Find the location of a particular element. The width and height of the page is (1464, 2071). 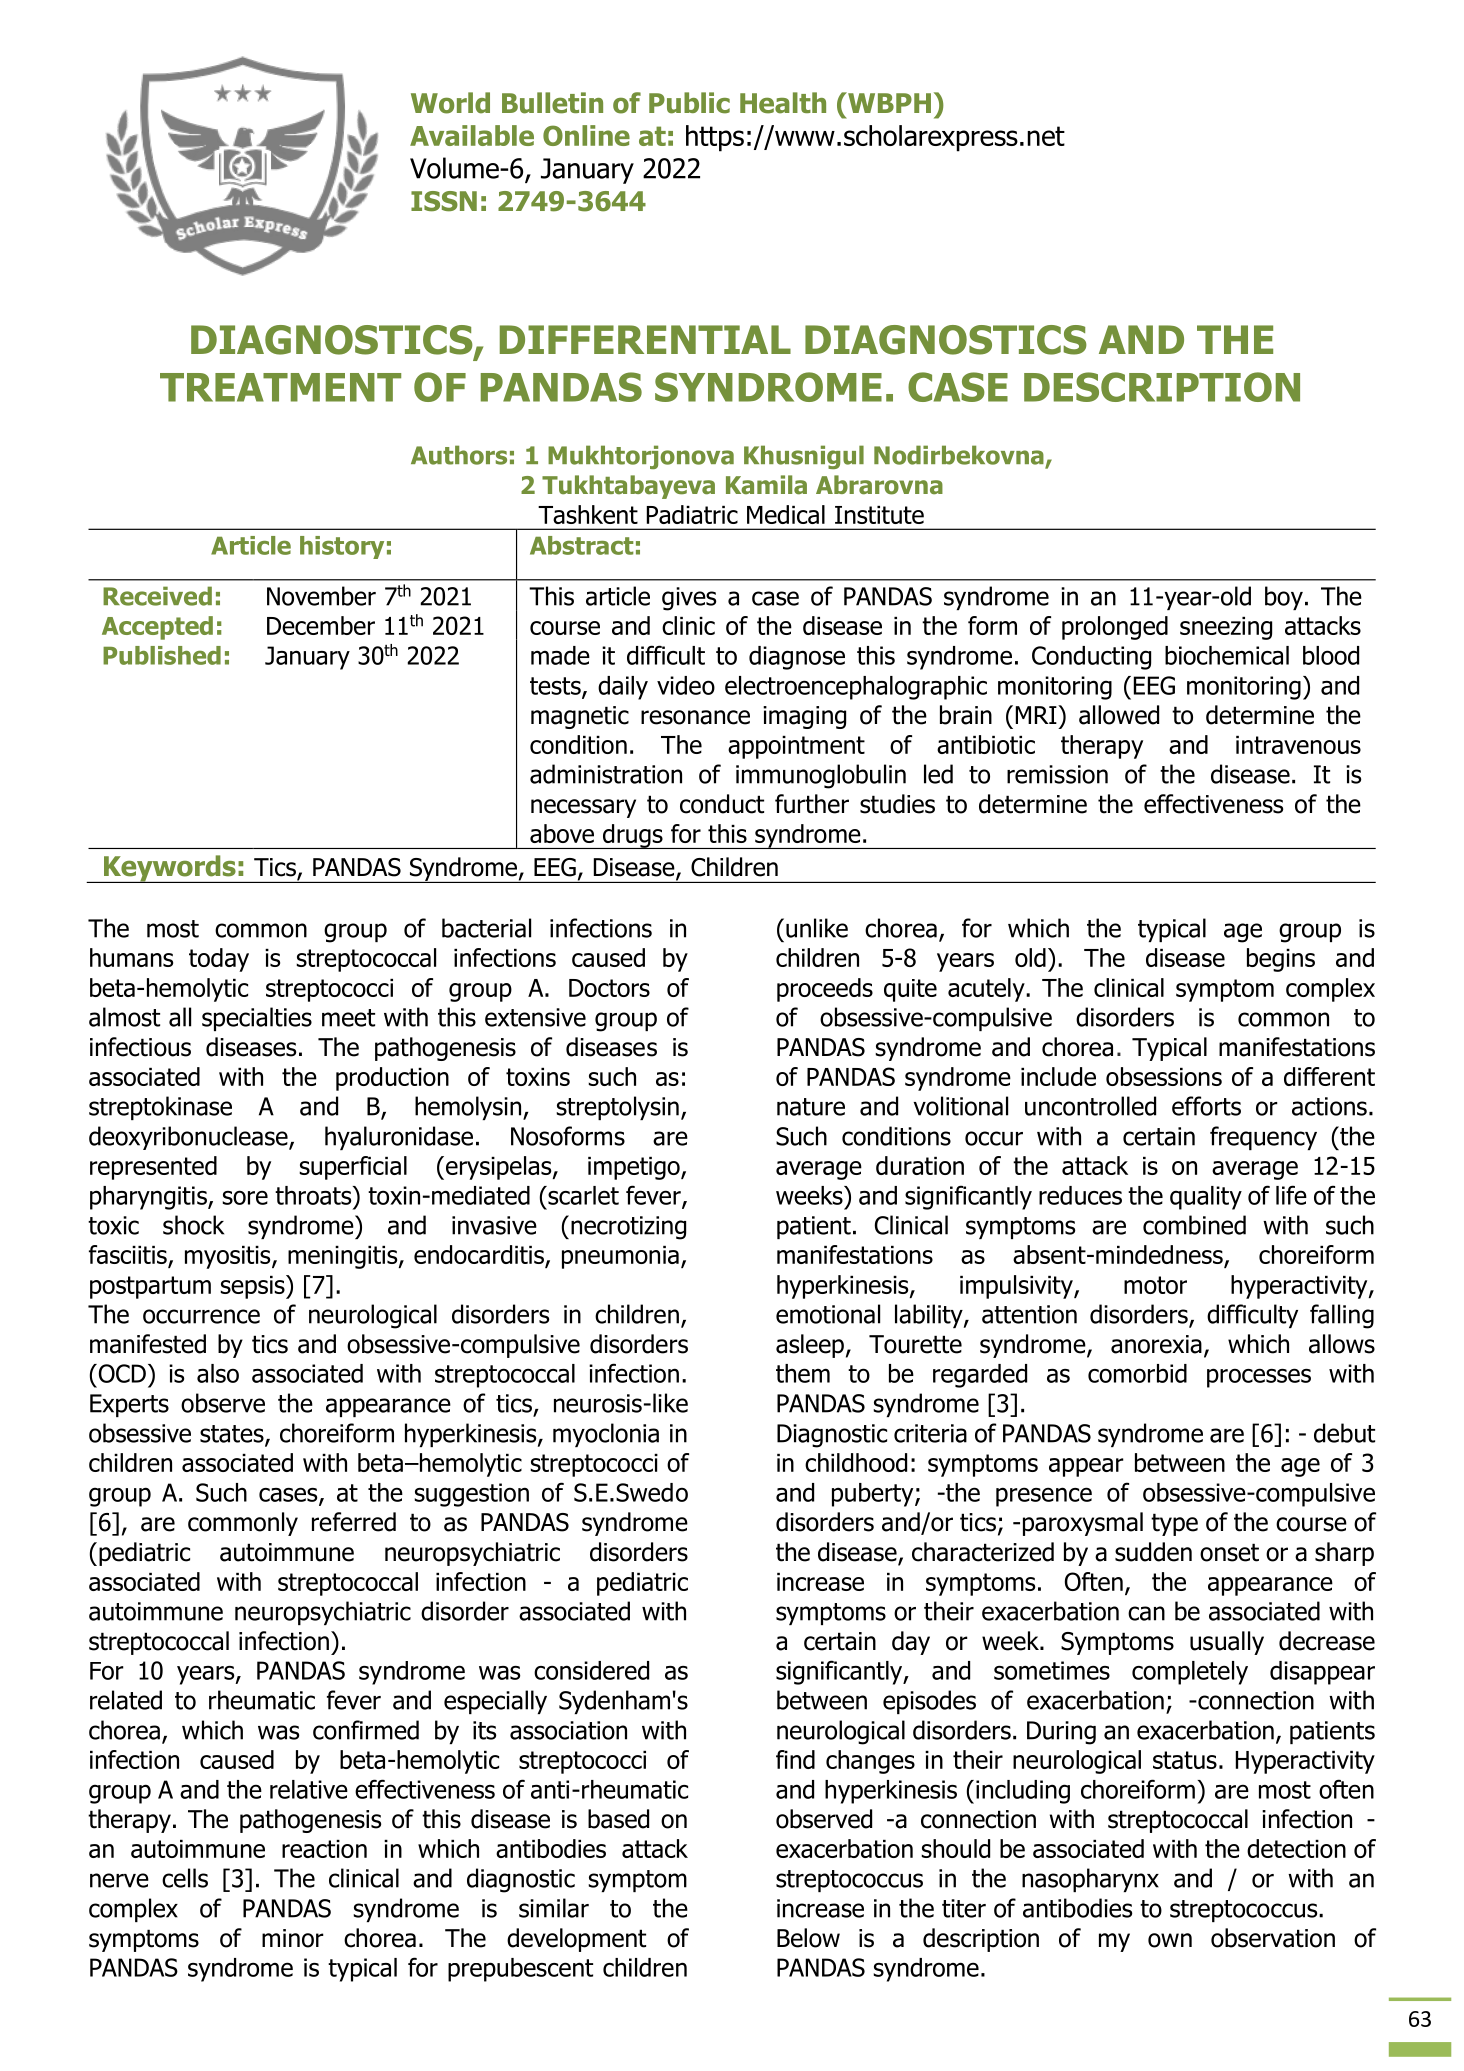

Health is located at coordinates (783, 103).
